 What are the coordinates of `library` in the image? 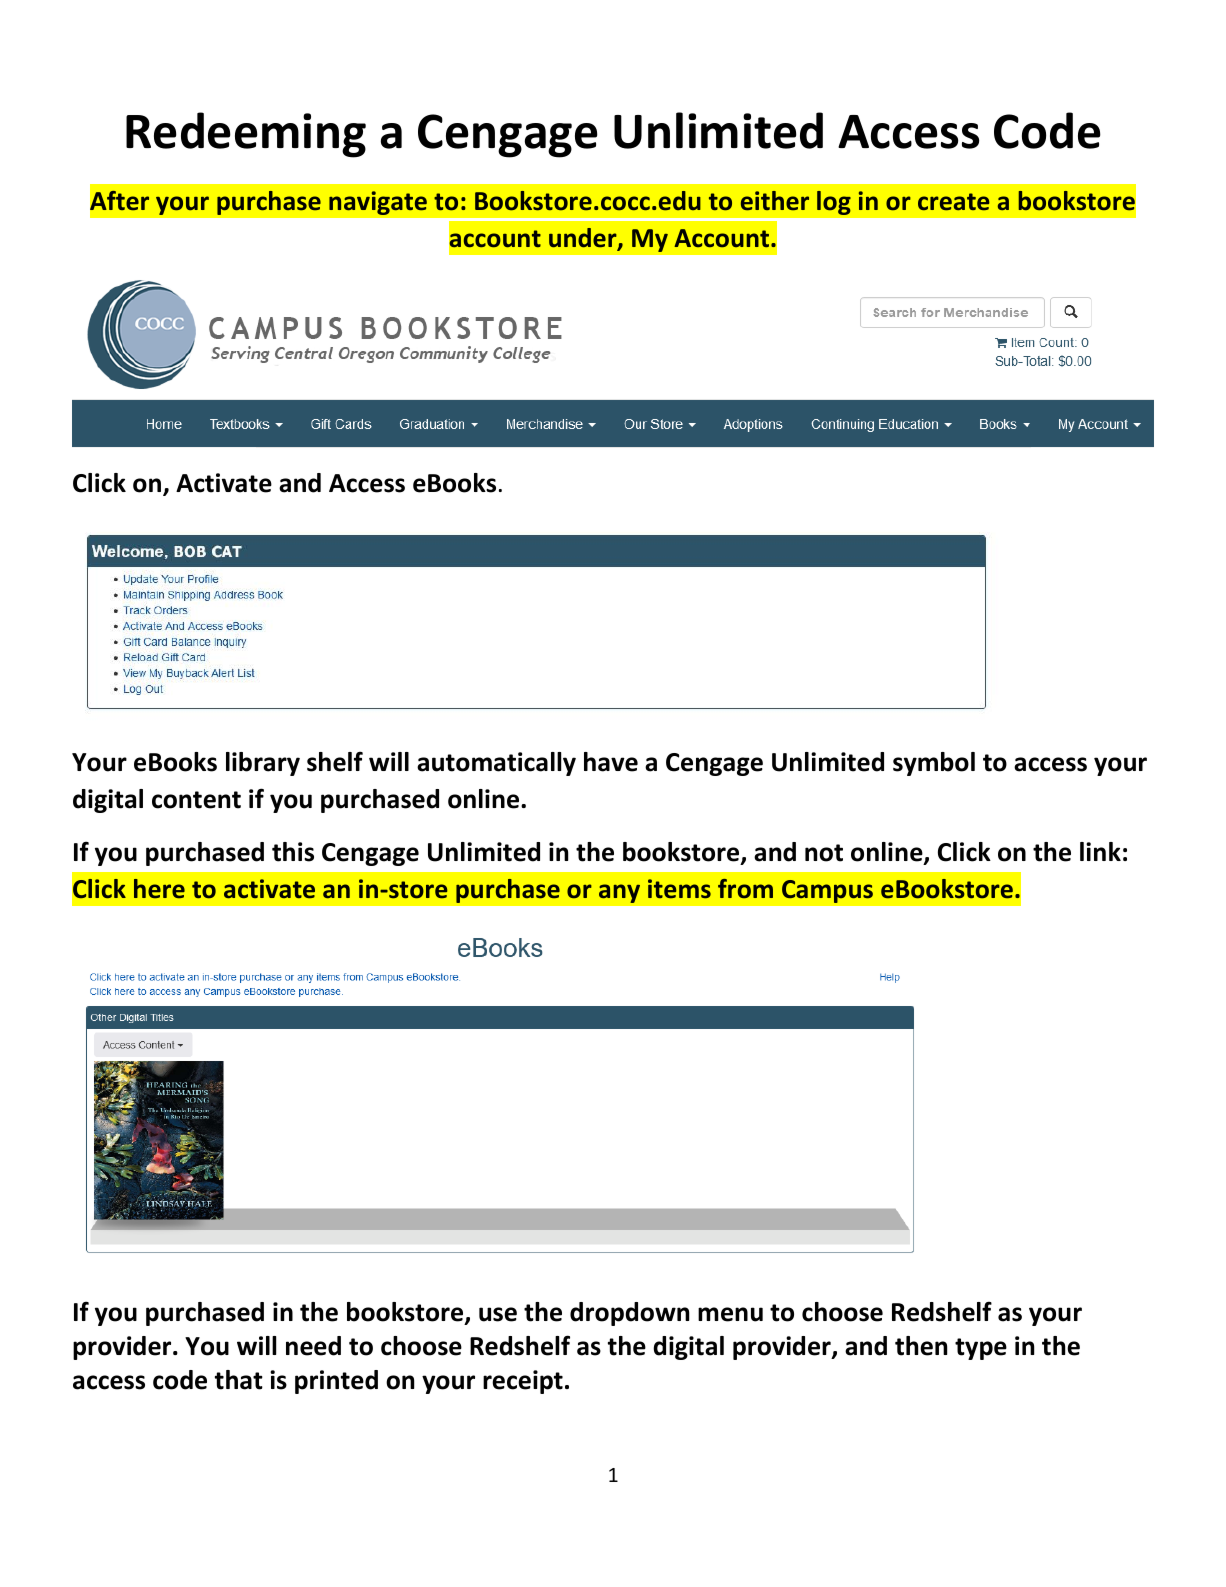 It's located at (263, 764).
